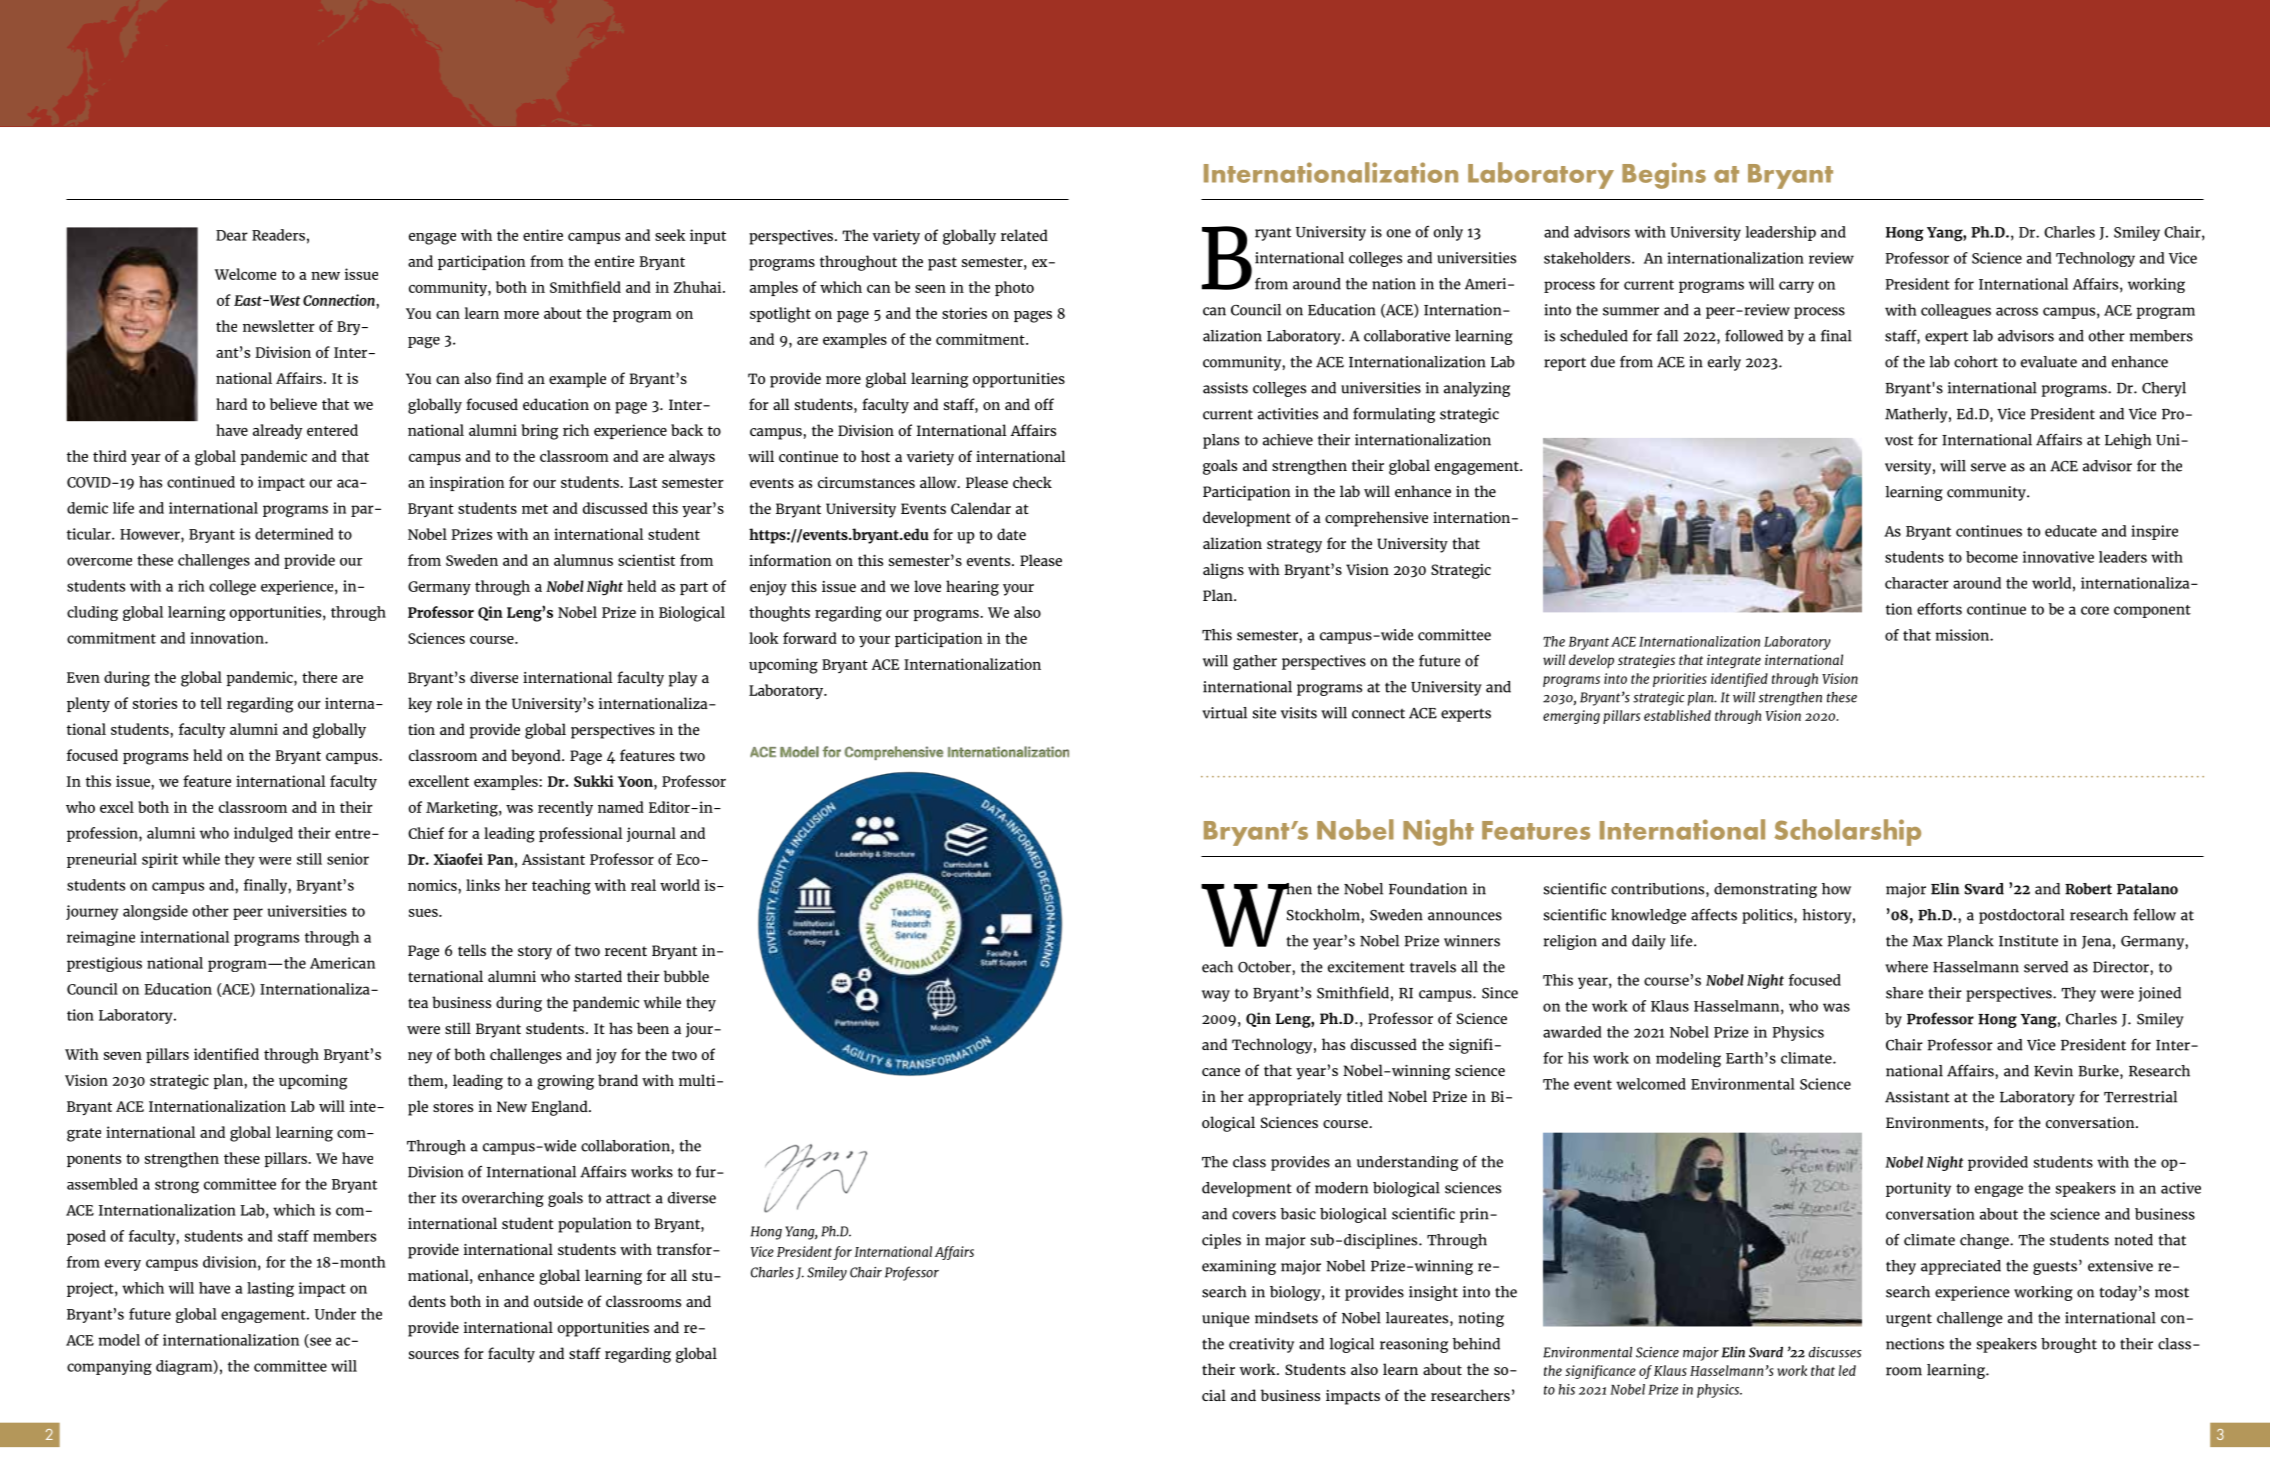 This document has width=2270, height=1469. Describe the element at coordinates (1664, 175) in the document. I see `Begins` at that location.
